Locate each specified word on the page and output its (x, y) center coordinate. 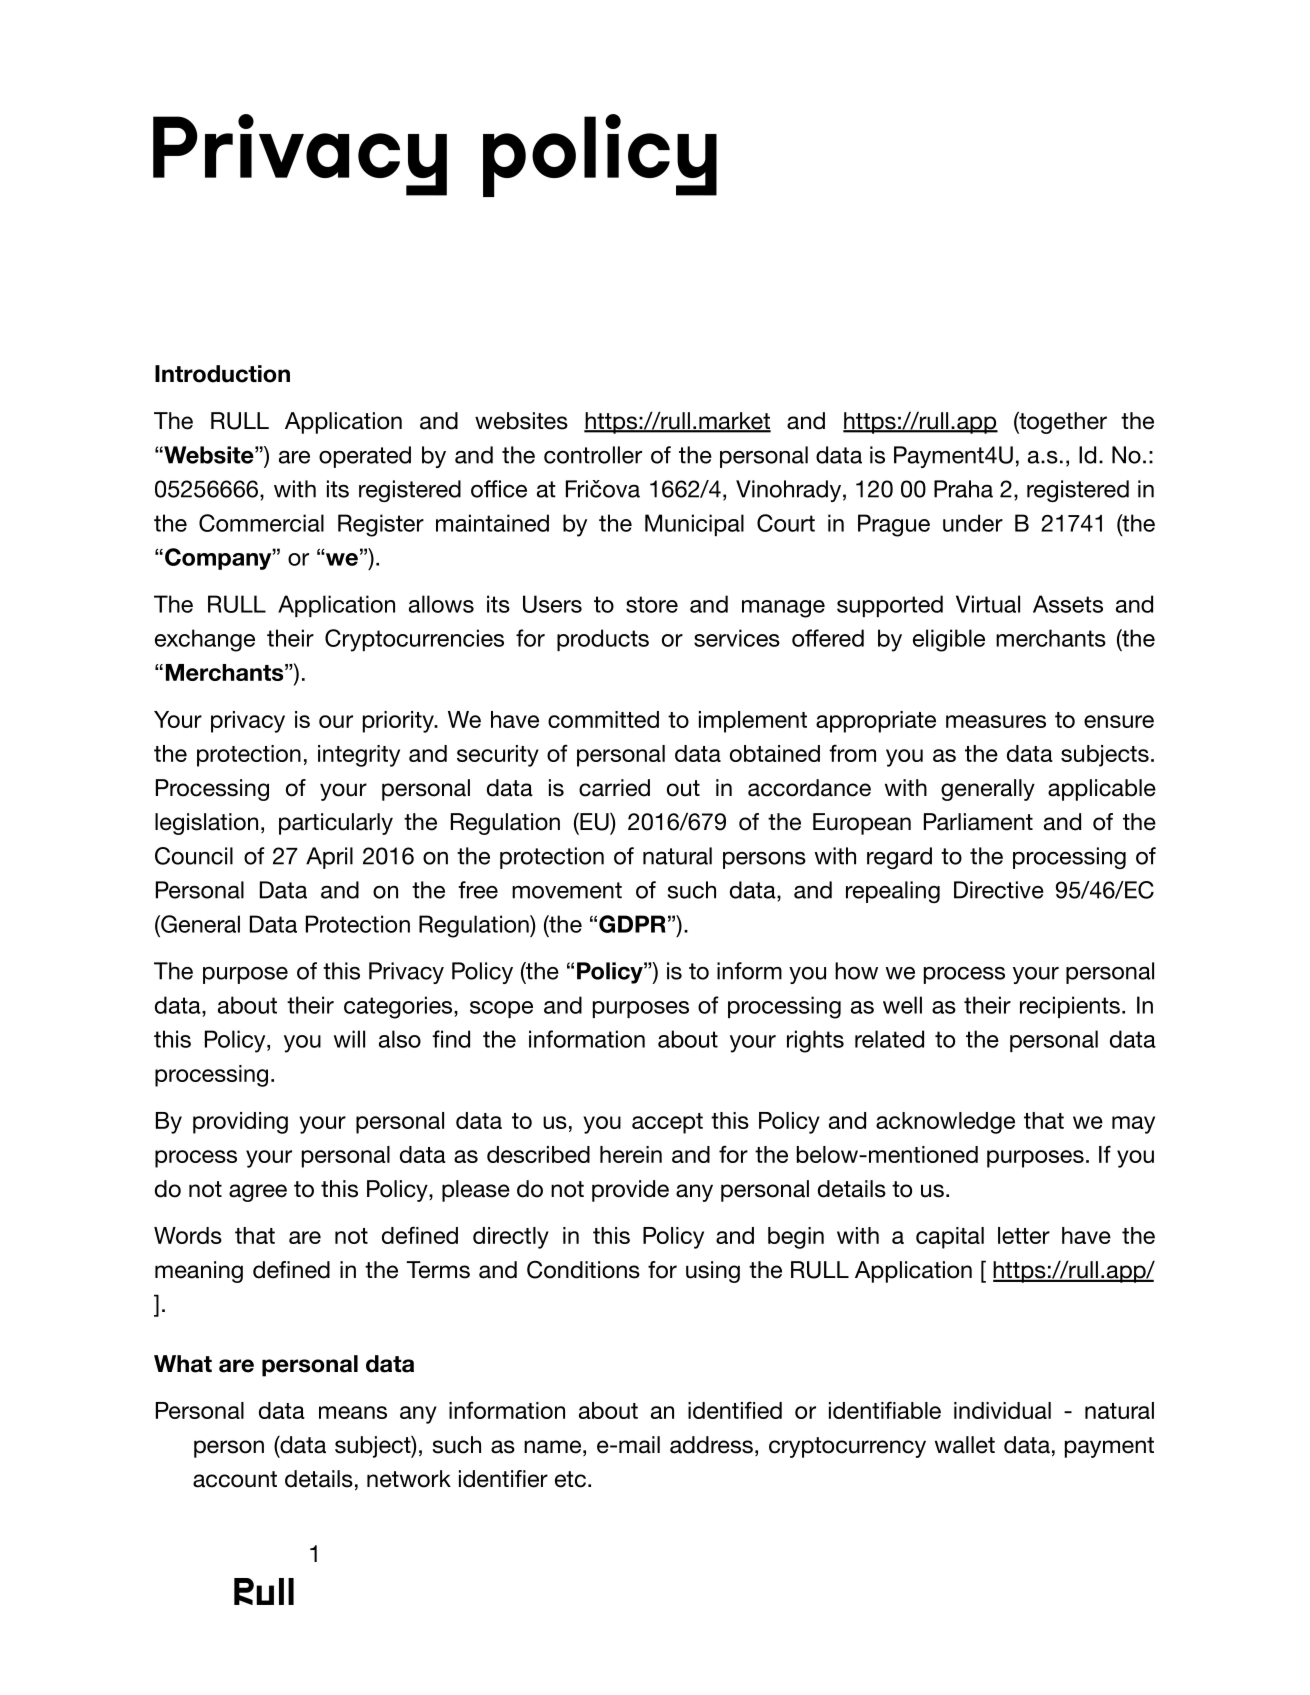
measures (996, 721)
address (711, 1445)
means (353, 1412)
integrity (359, 756)
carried (614, 788)
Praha (963, 489)
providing (240, 1123)
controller (593, 455)
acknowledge (945, 1123)
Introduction (222, 374)
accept (667, 1123)
